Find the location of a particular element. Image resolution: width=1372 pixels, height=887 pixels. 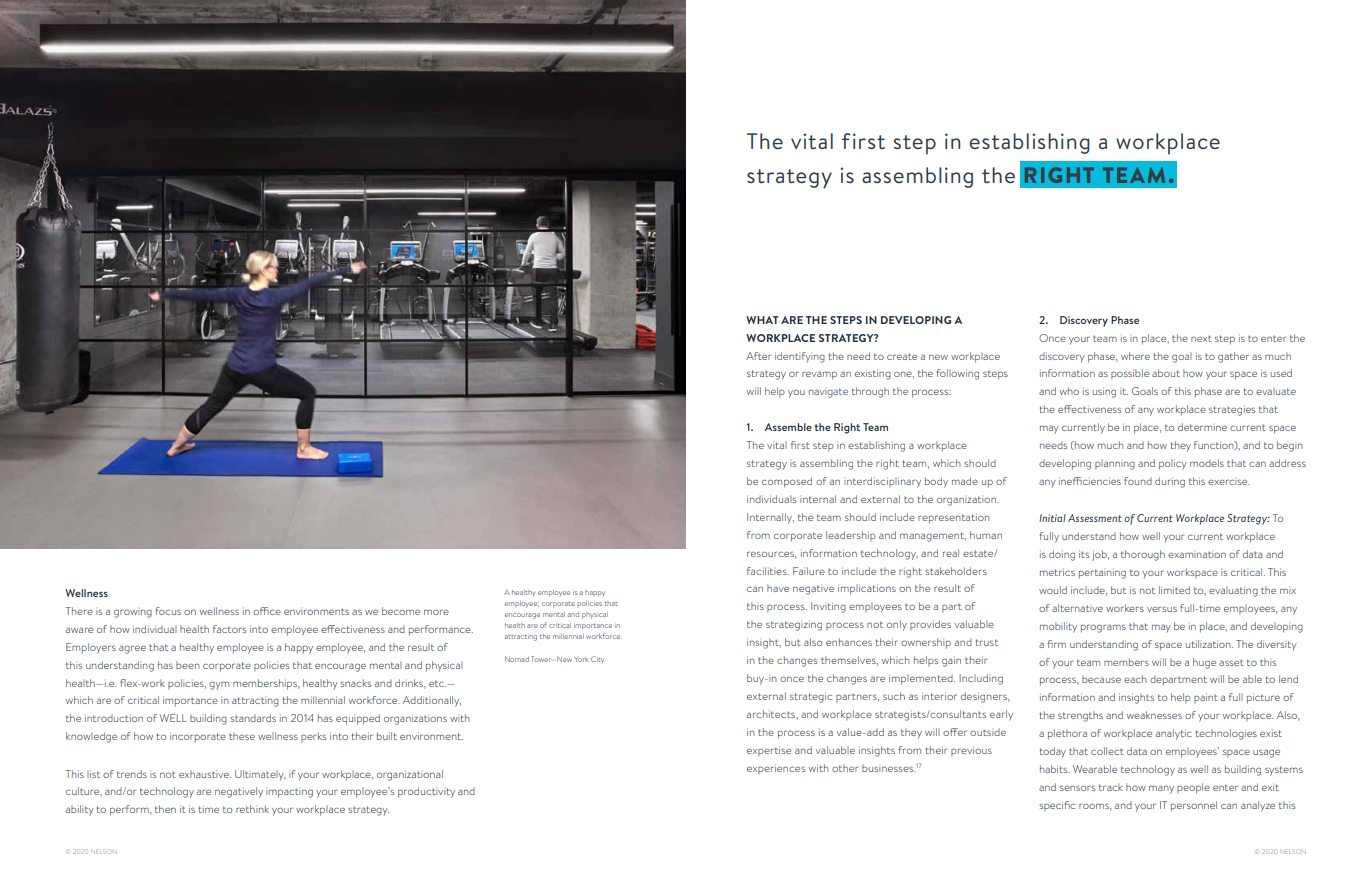

next is located at coordinates (1201, 338).
